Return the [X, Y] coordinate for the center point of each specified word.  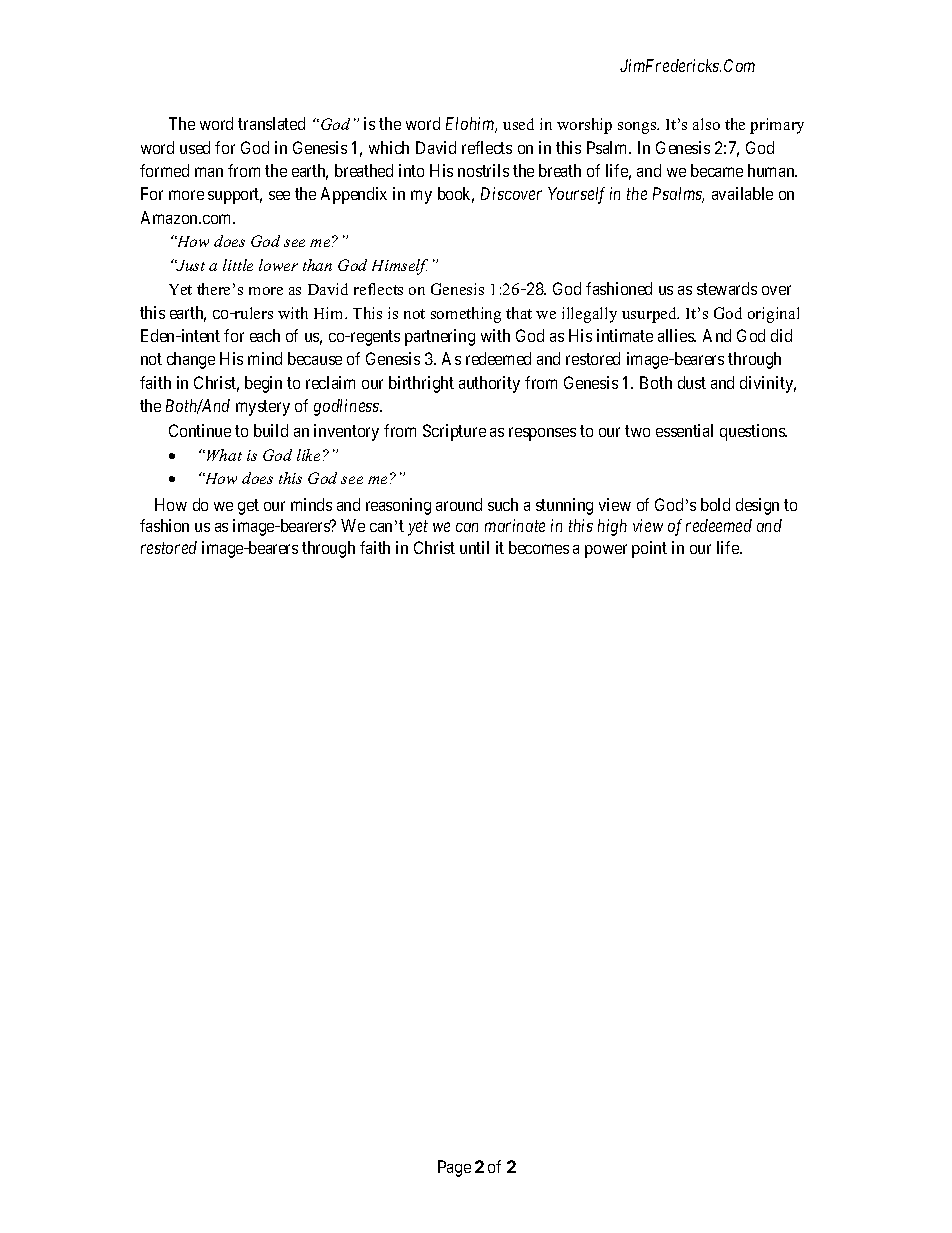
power [606, 551]
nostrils [483, 170]
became [717, 170]
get [248, 507]
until [474, 547]
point [649, 549]
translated [271, 123]
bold [715, 504]
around [459, 504]
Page [454, 1168]
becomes [539, 547]
